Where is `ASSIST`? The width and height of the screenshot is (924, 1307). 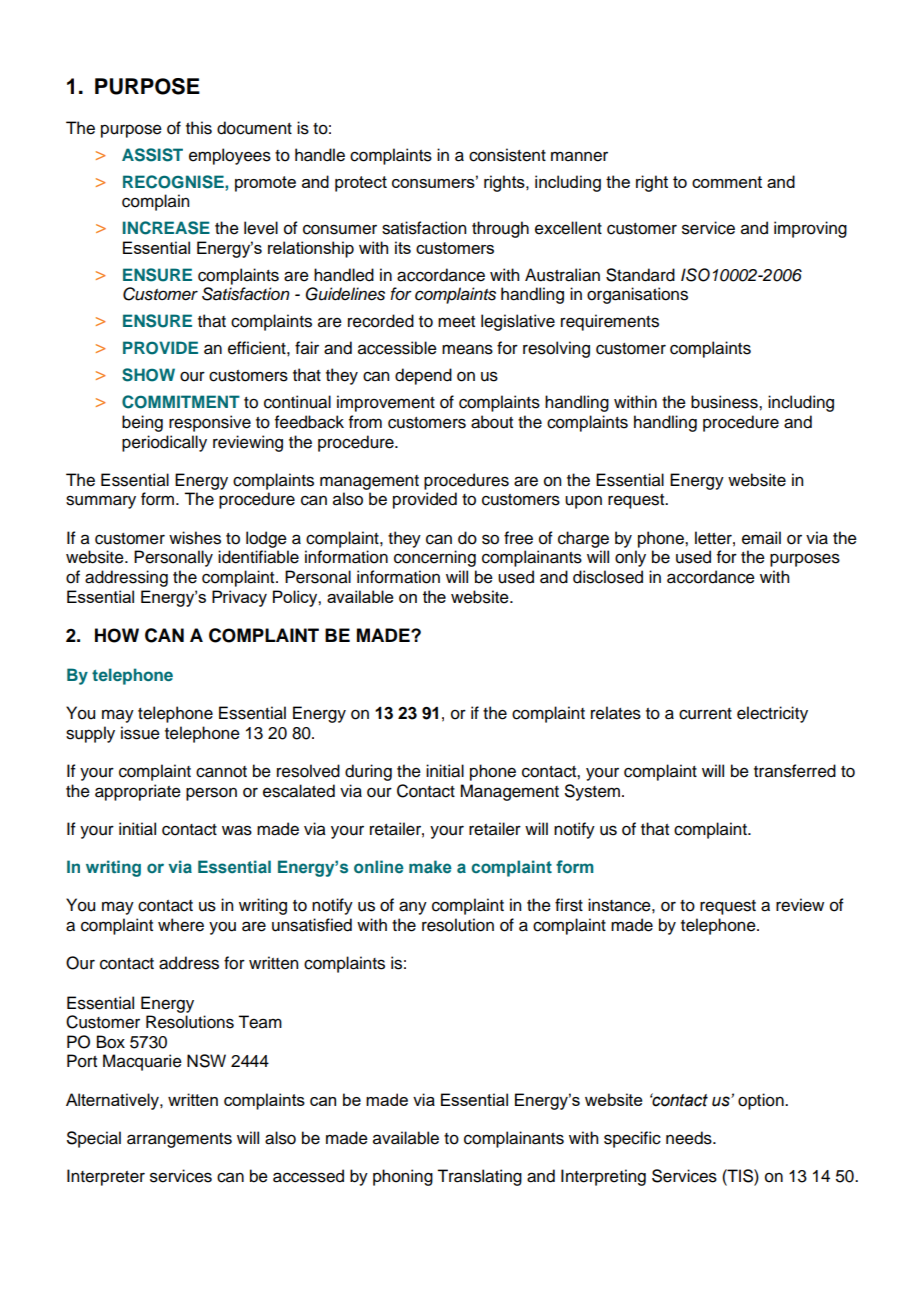 ASSIST is located at coordinates (152, 155).
